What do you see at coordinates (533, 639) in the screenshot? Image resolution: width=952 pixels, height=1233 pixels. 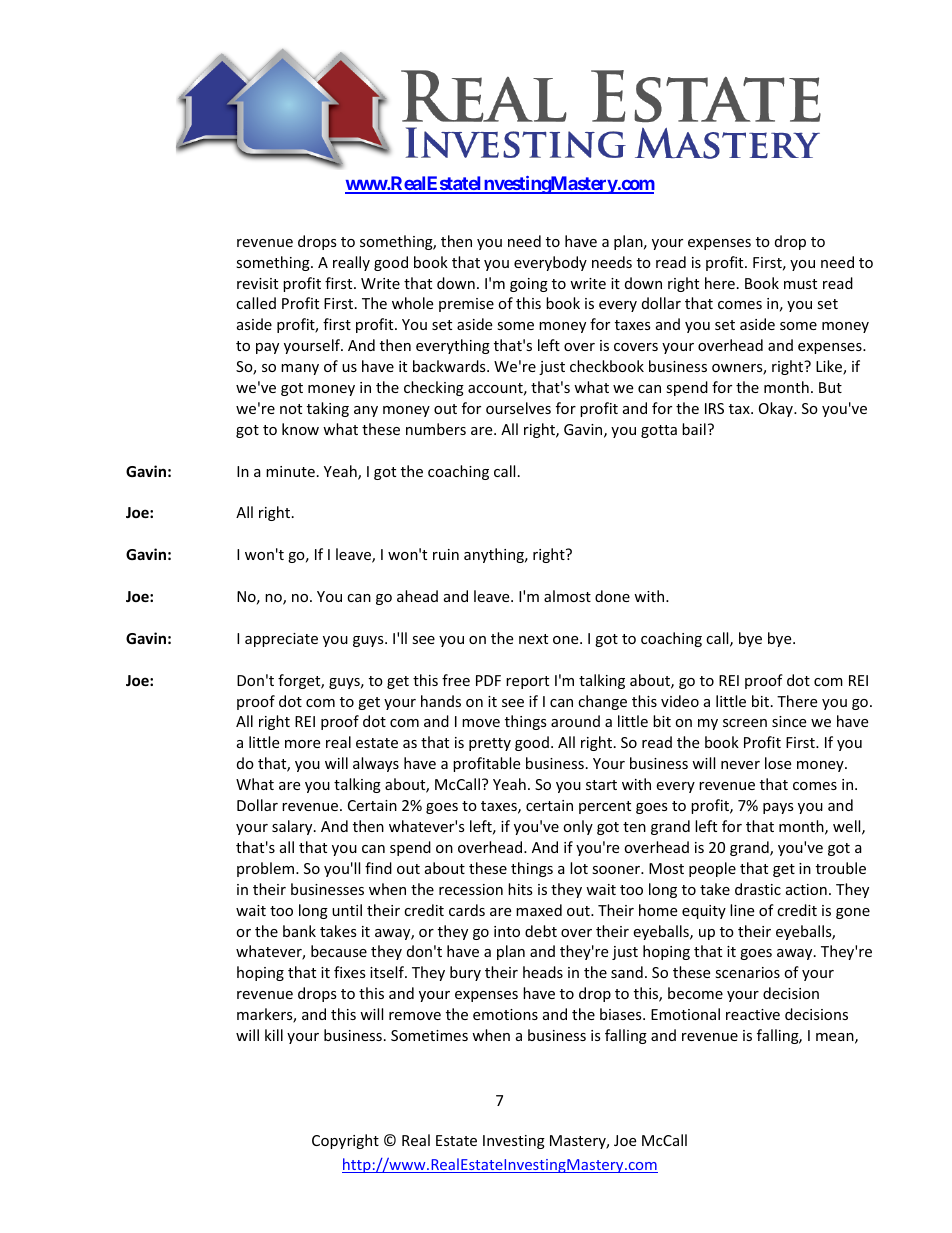 I see `next` at bounding box center [533, 639].
